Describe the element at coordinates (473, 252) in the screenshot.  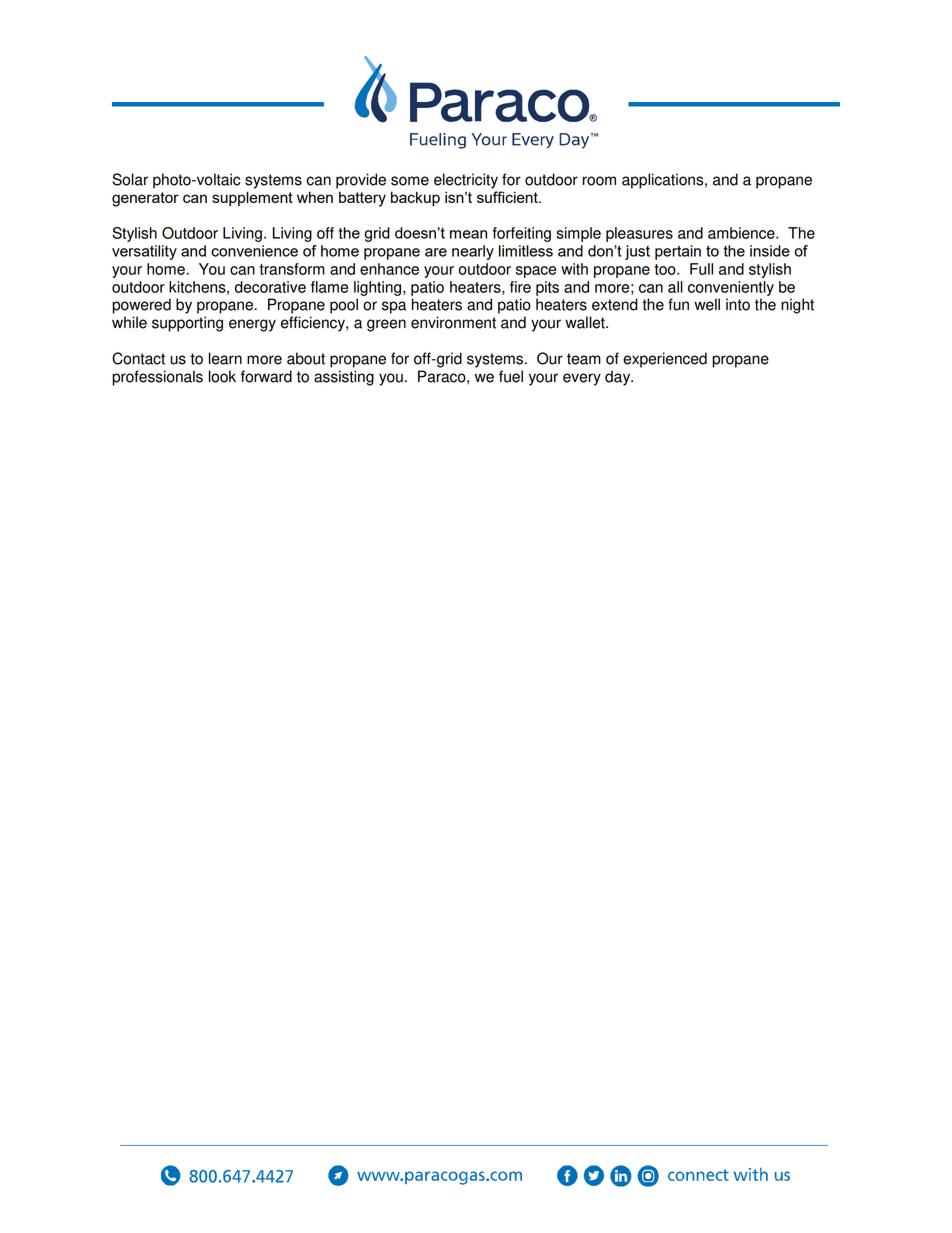
I see `nearly` at that location.
